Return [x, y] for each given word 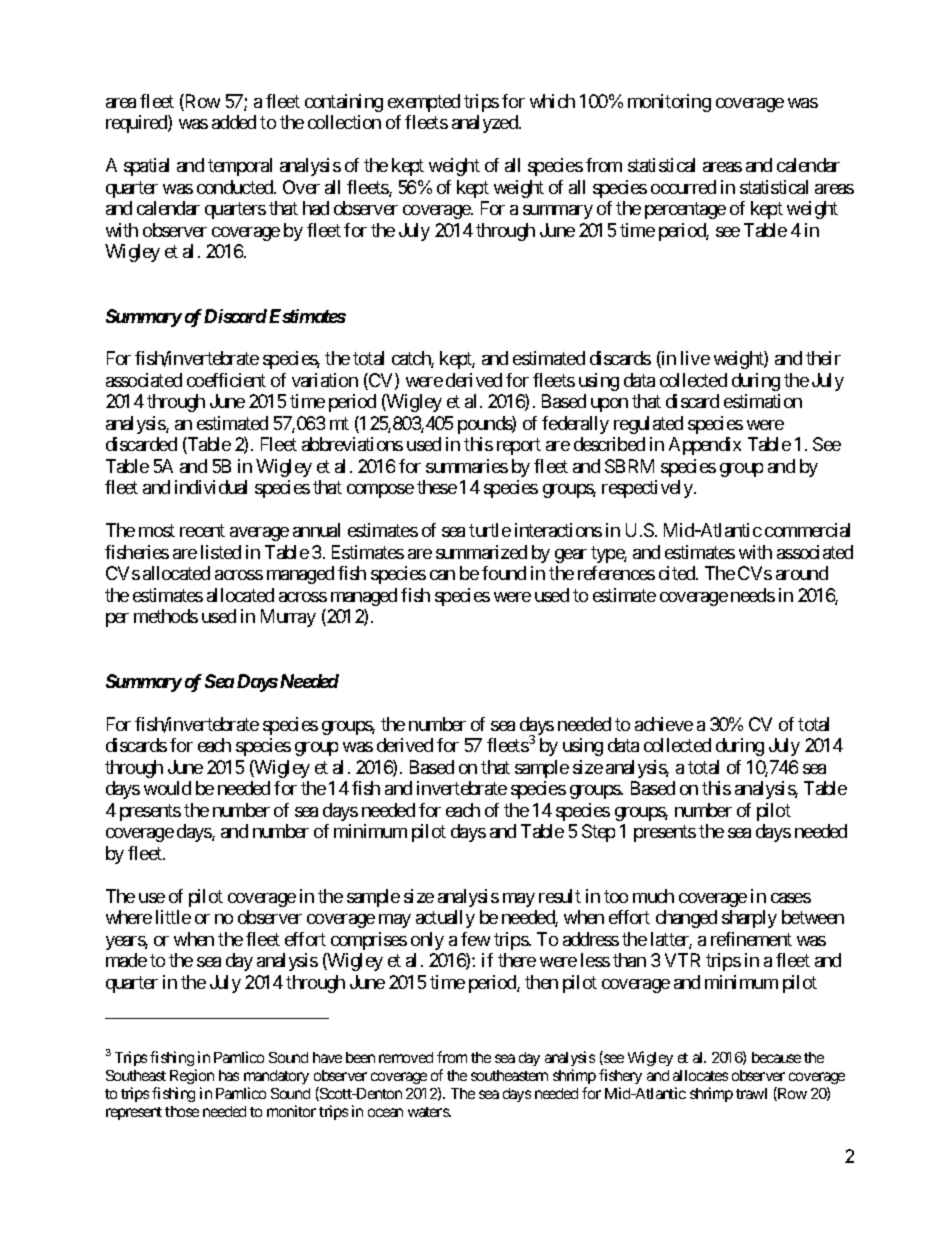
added [234, 122]
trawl [751, 1093]
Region [192, 1076]
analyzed [486, 124]
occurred [683, 187]
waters [429, 1112]
